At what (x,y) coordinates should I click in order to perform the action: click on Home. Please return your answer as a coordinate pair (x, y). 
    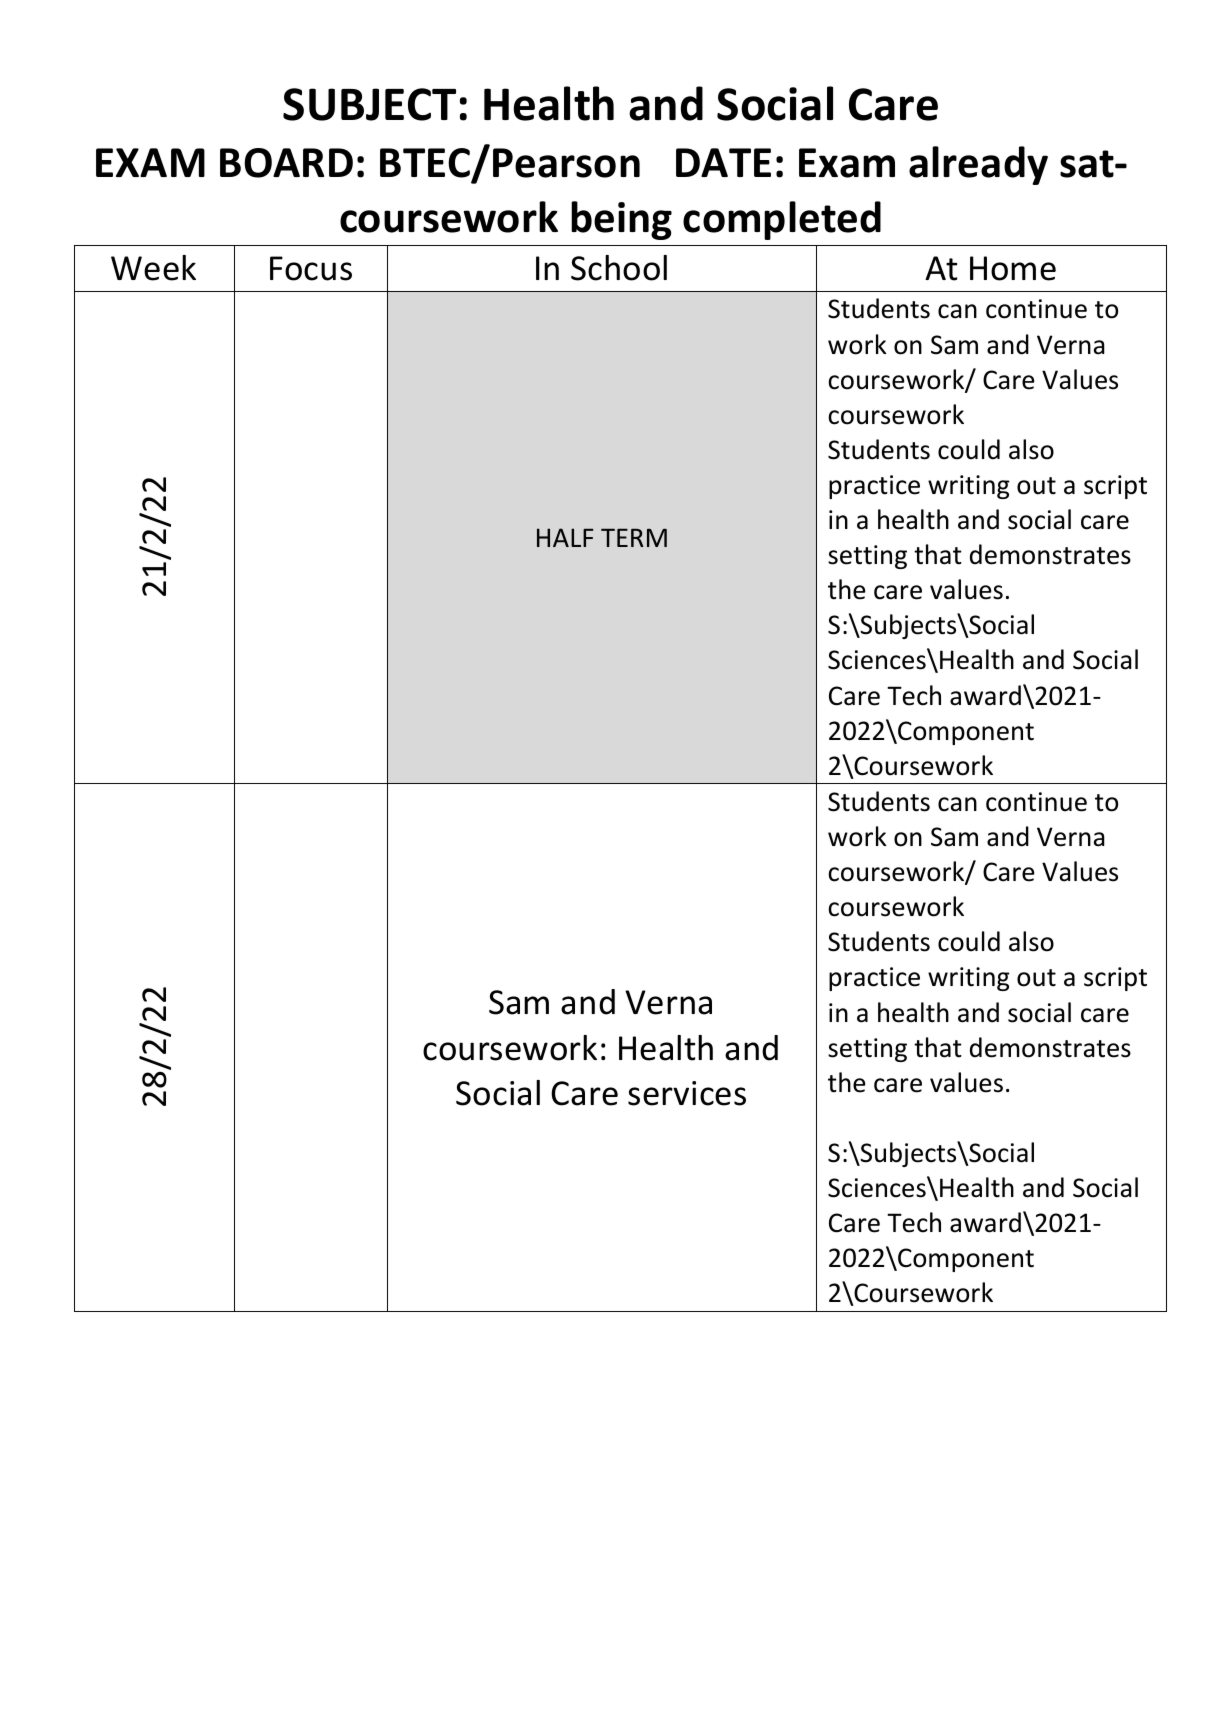
    Looking at the image, I should click on (1013, 268).
